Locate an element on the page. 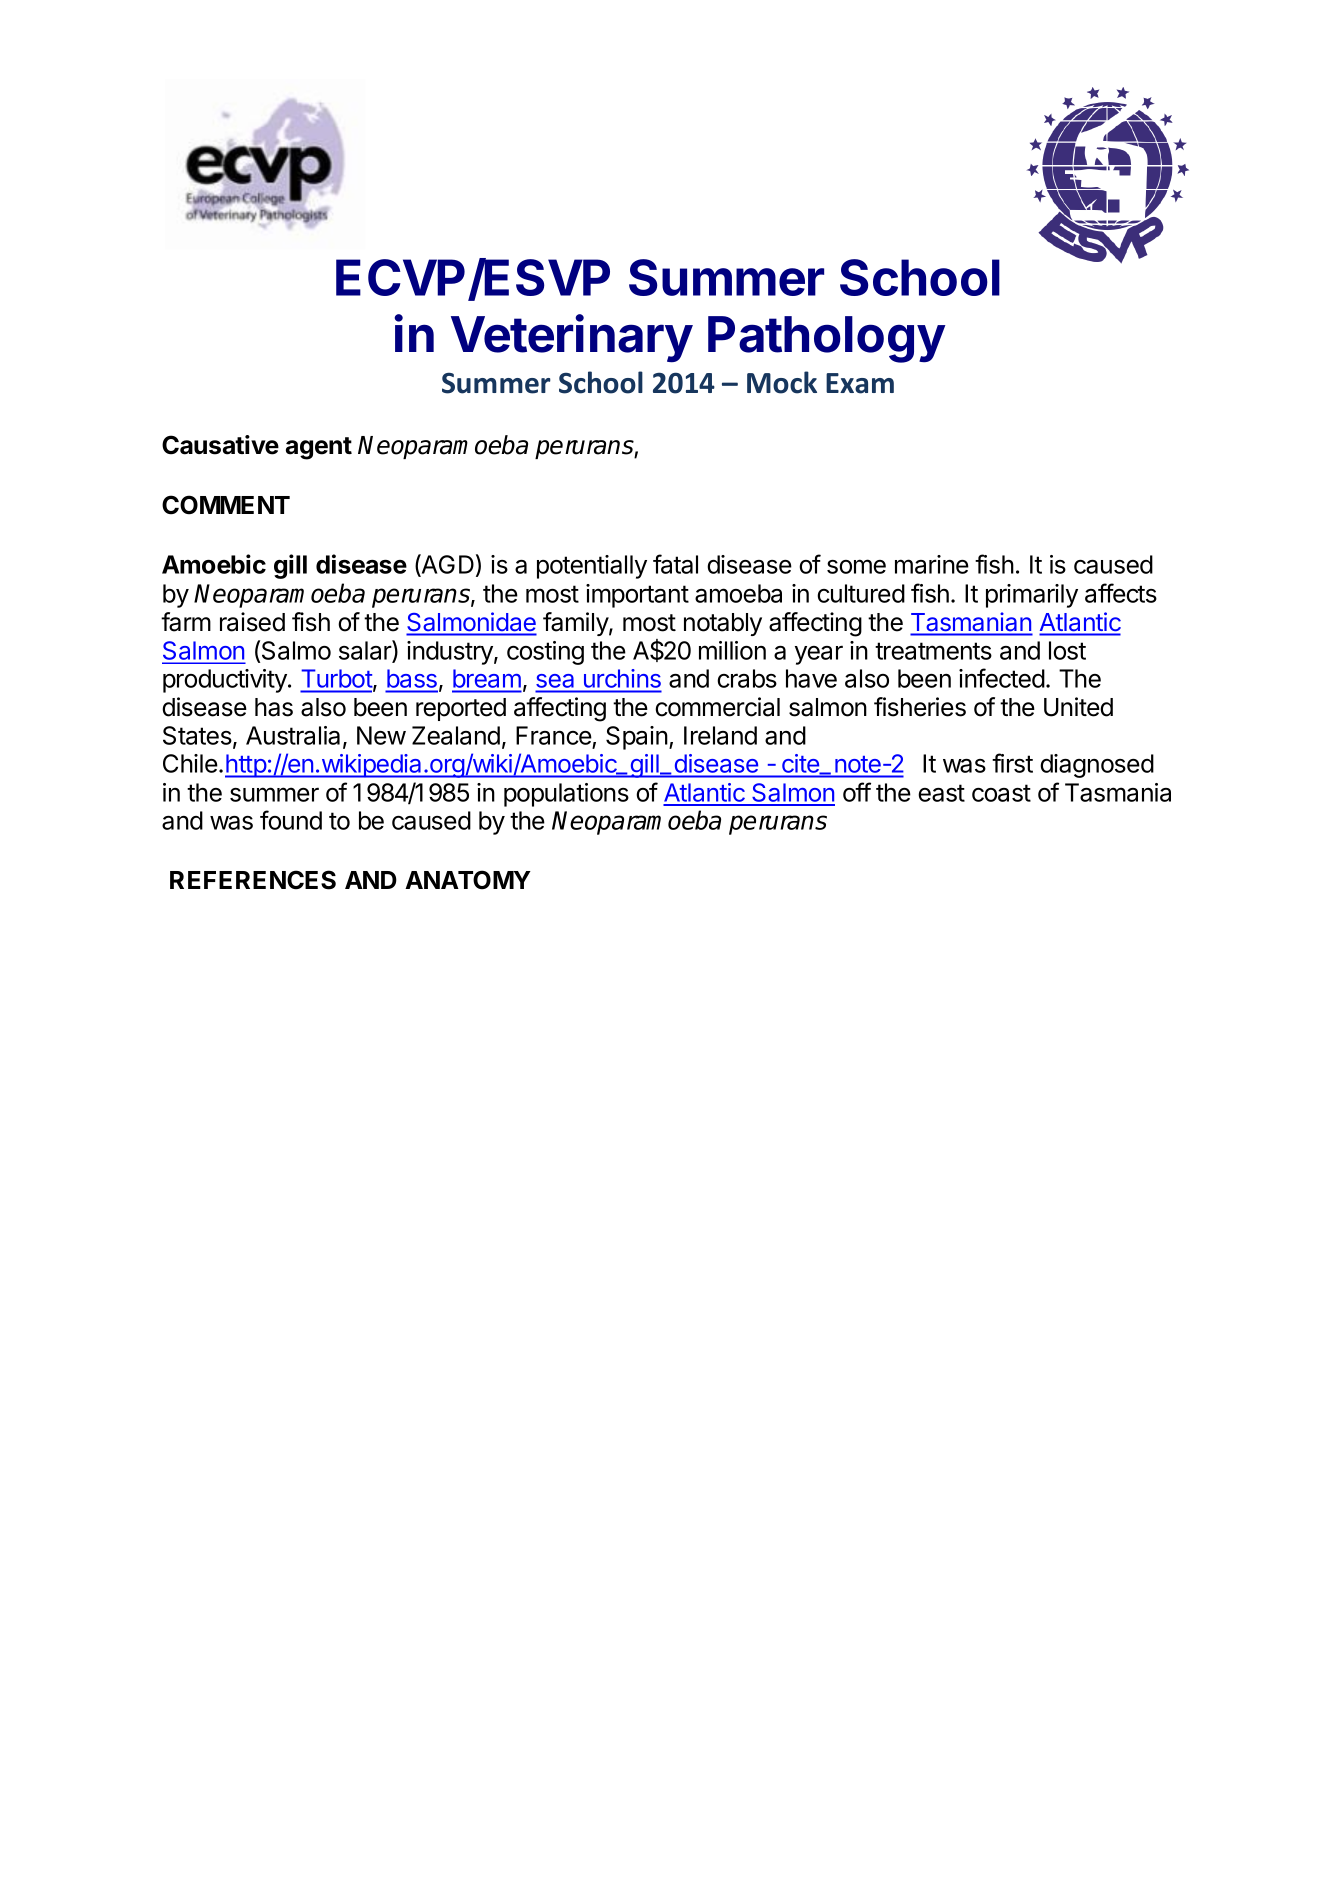  REFERENCES is located at coordinates (253, 880).
